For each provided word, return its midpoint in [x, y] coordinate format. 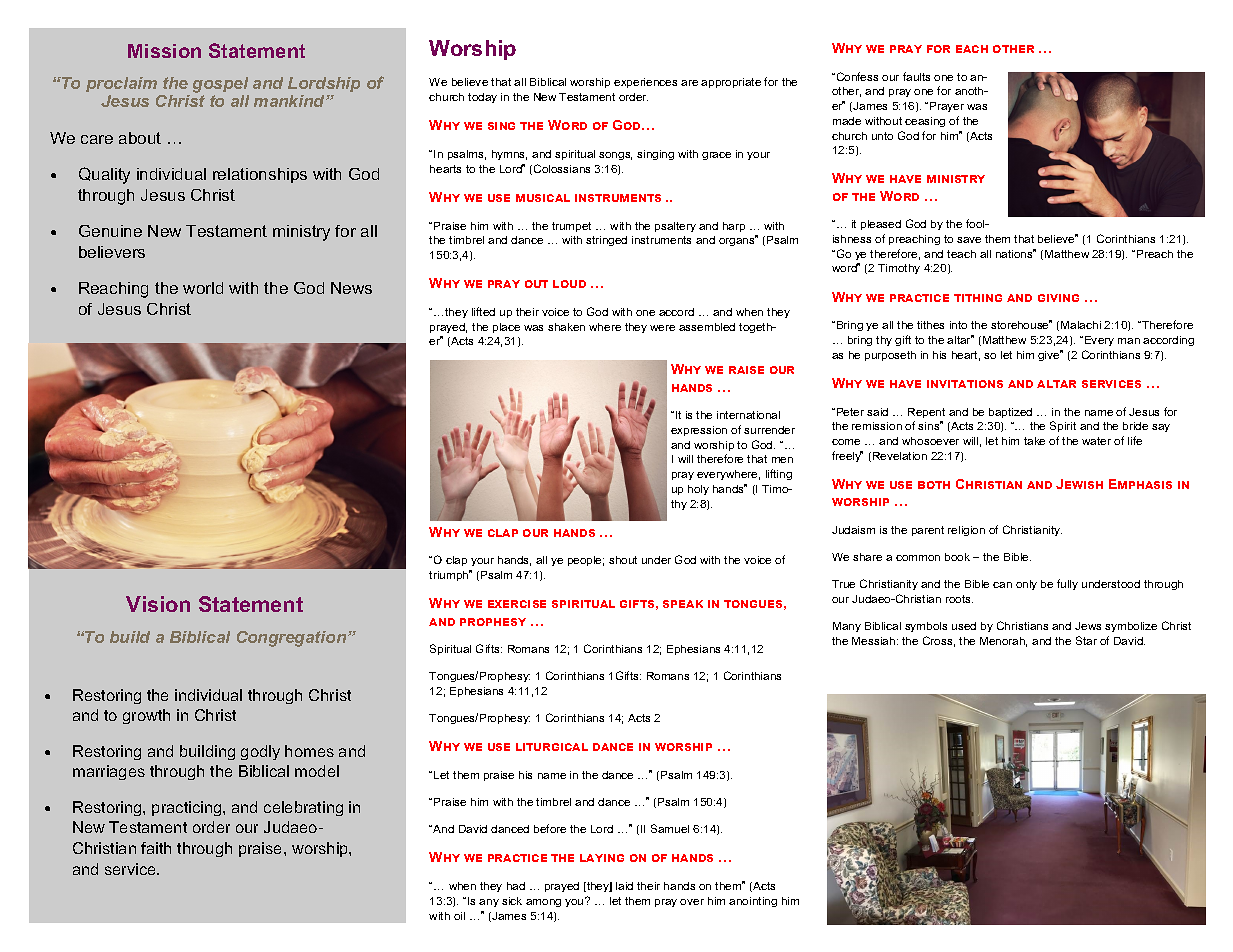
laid [624, 886]
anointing [753, 902]
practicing [188, 808]
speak [683, 604]
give [1050, 355]
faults [916, 76]
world [203, 288]
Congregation [293, 639]
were [662, 328]
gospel [220, 85]
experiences [645, 83]
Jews [1088, 626]
